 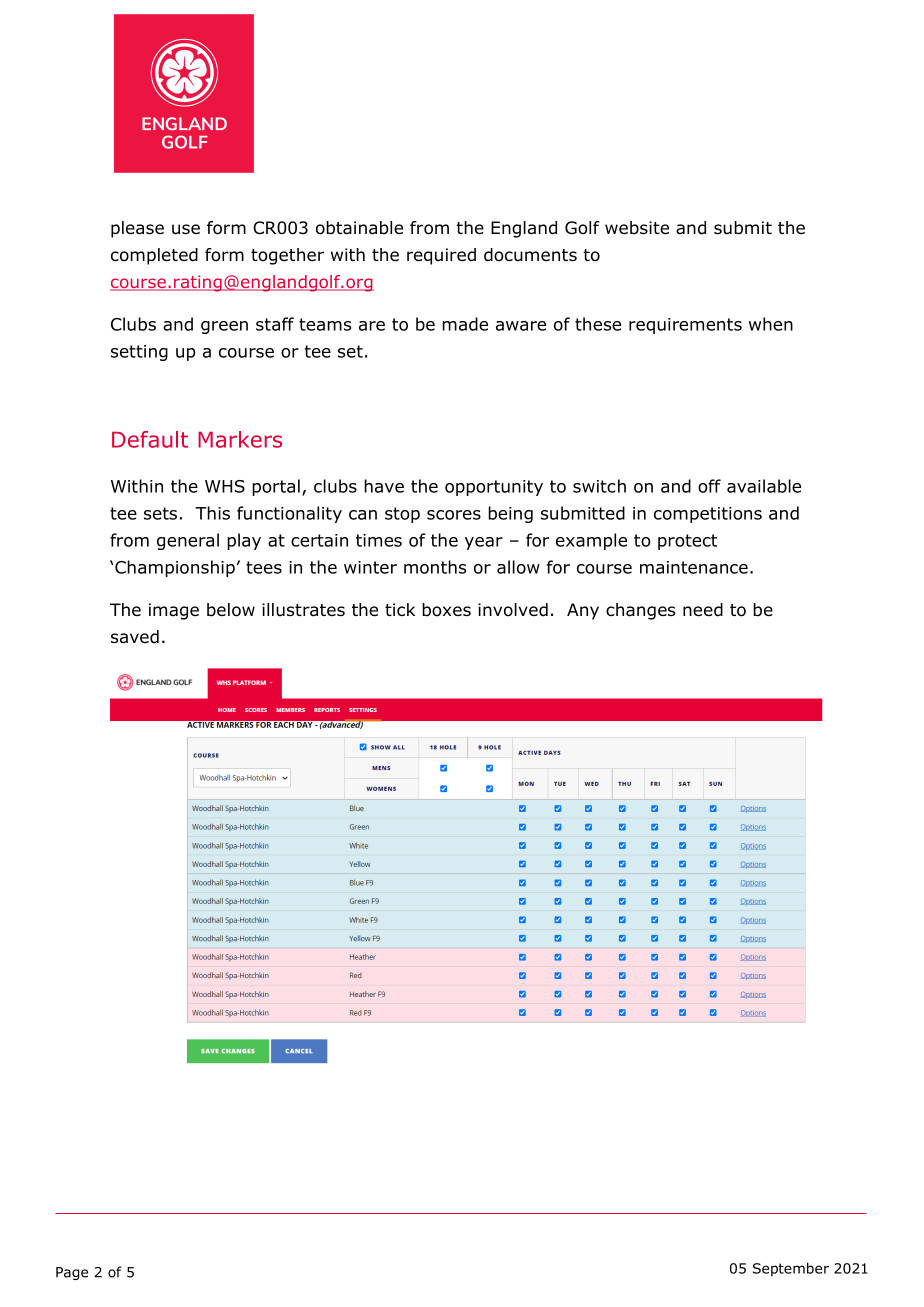 What do you see at coordinates (154, 256) in the screenshot?
I see `completed` at bounding box center [154, 256].
